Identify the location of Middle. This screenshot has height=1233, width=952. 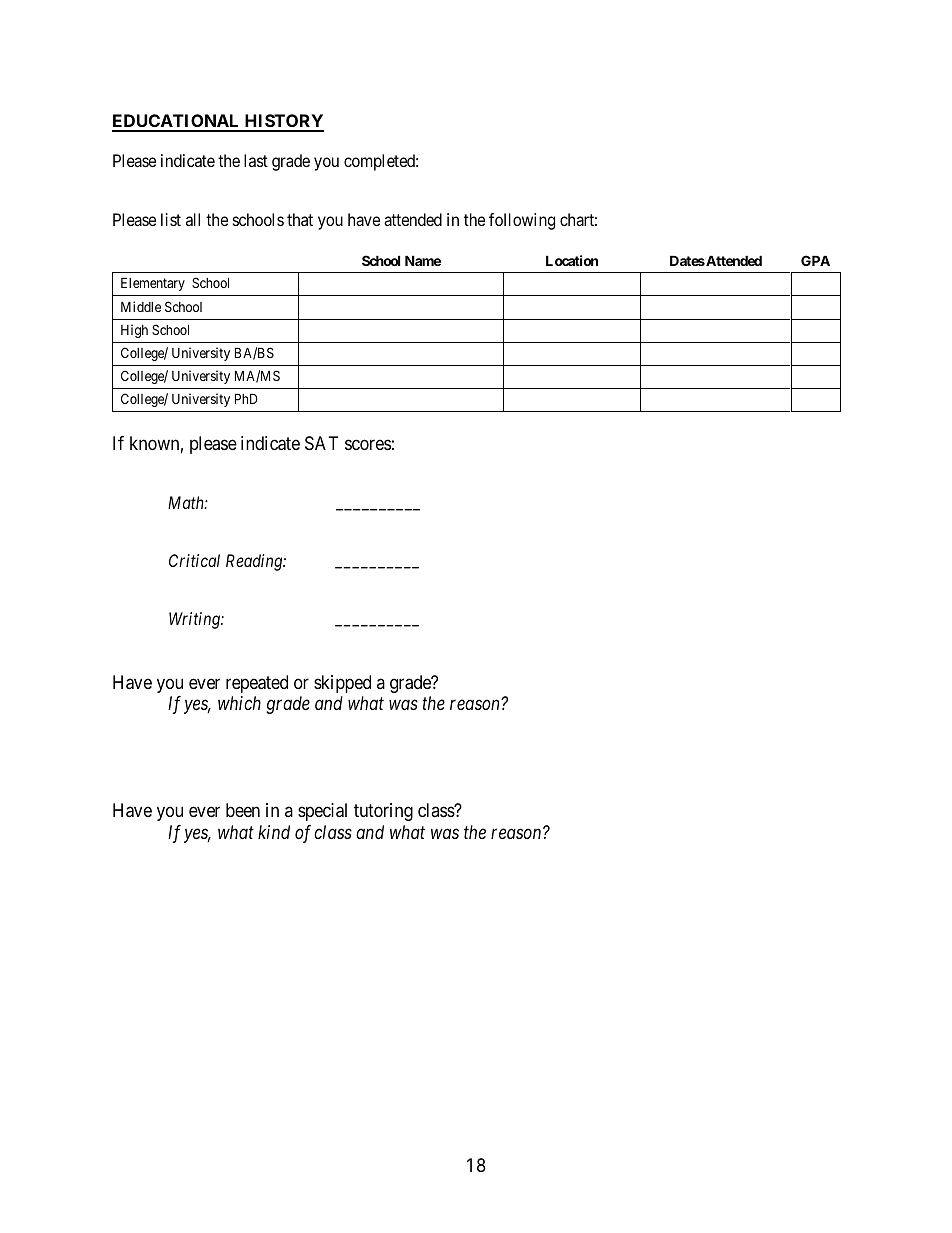
(141, 306).
